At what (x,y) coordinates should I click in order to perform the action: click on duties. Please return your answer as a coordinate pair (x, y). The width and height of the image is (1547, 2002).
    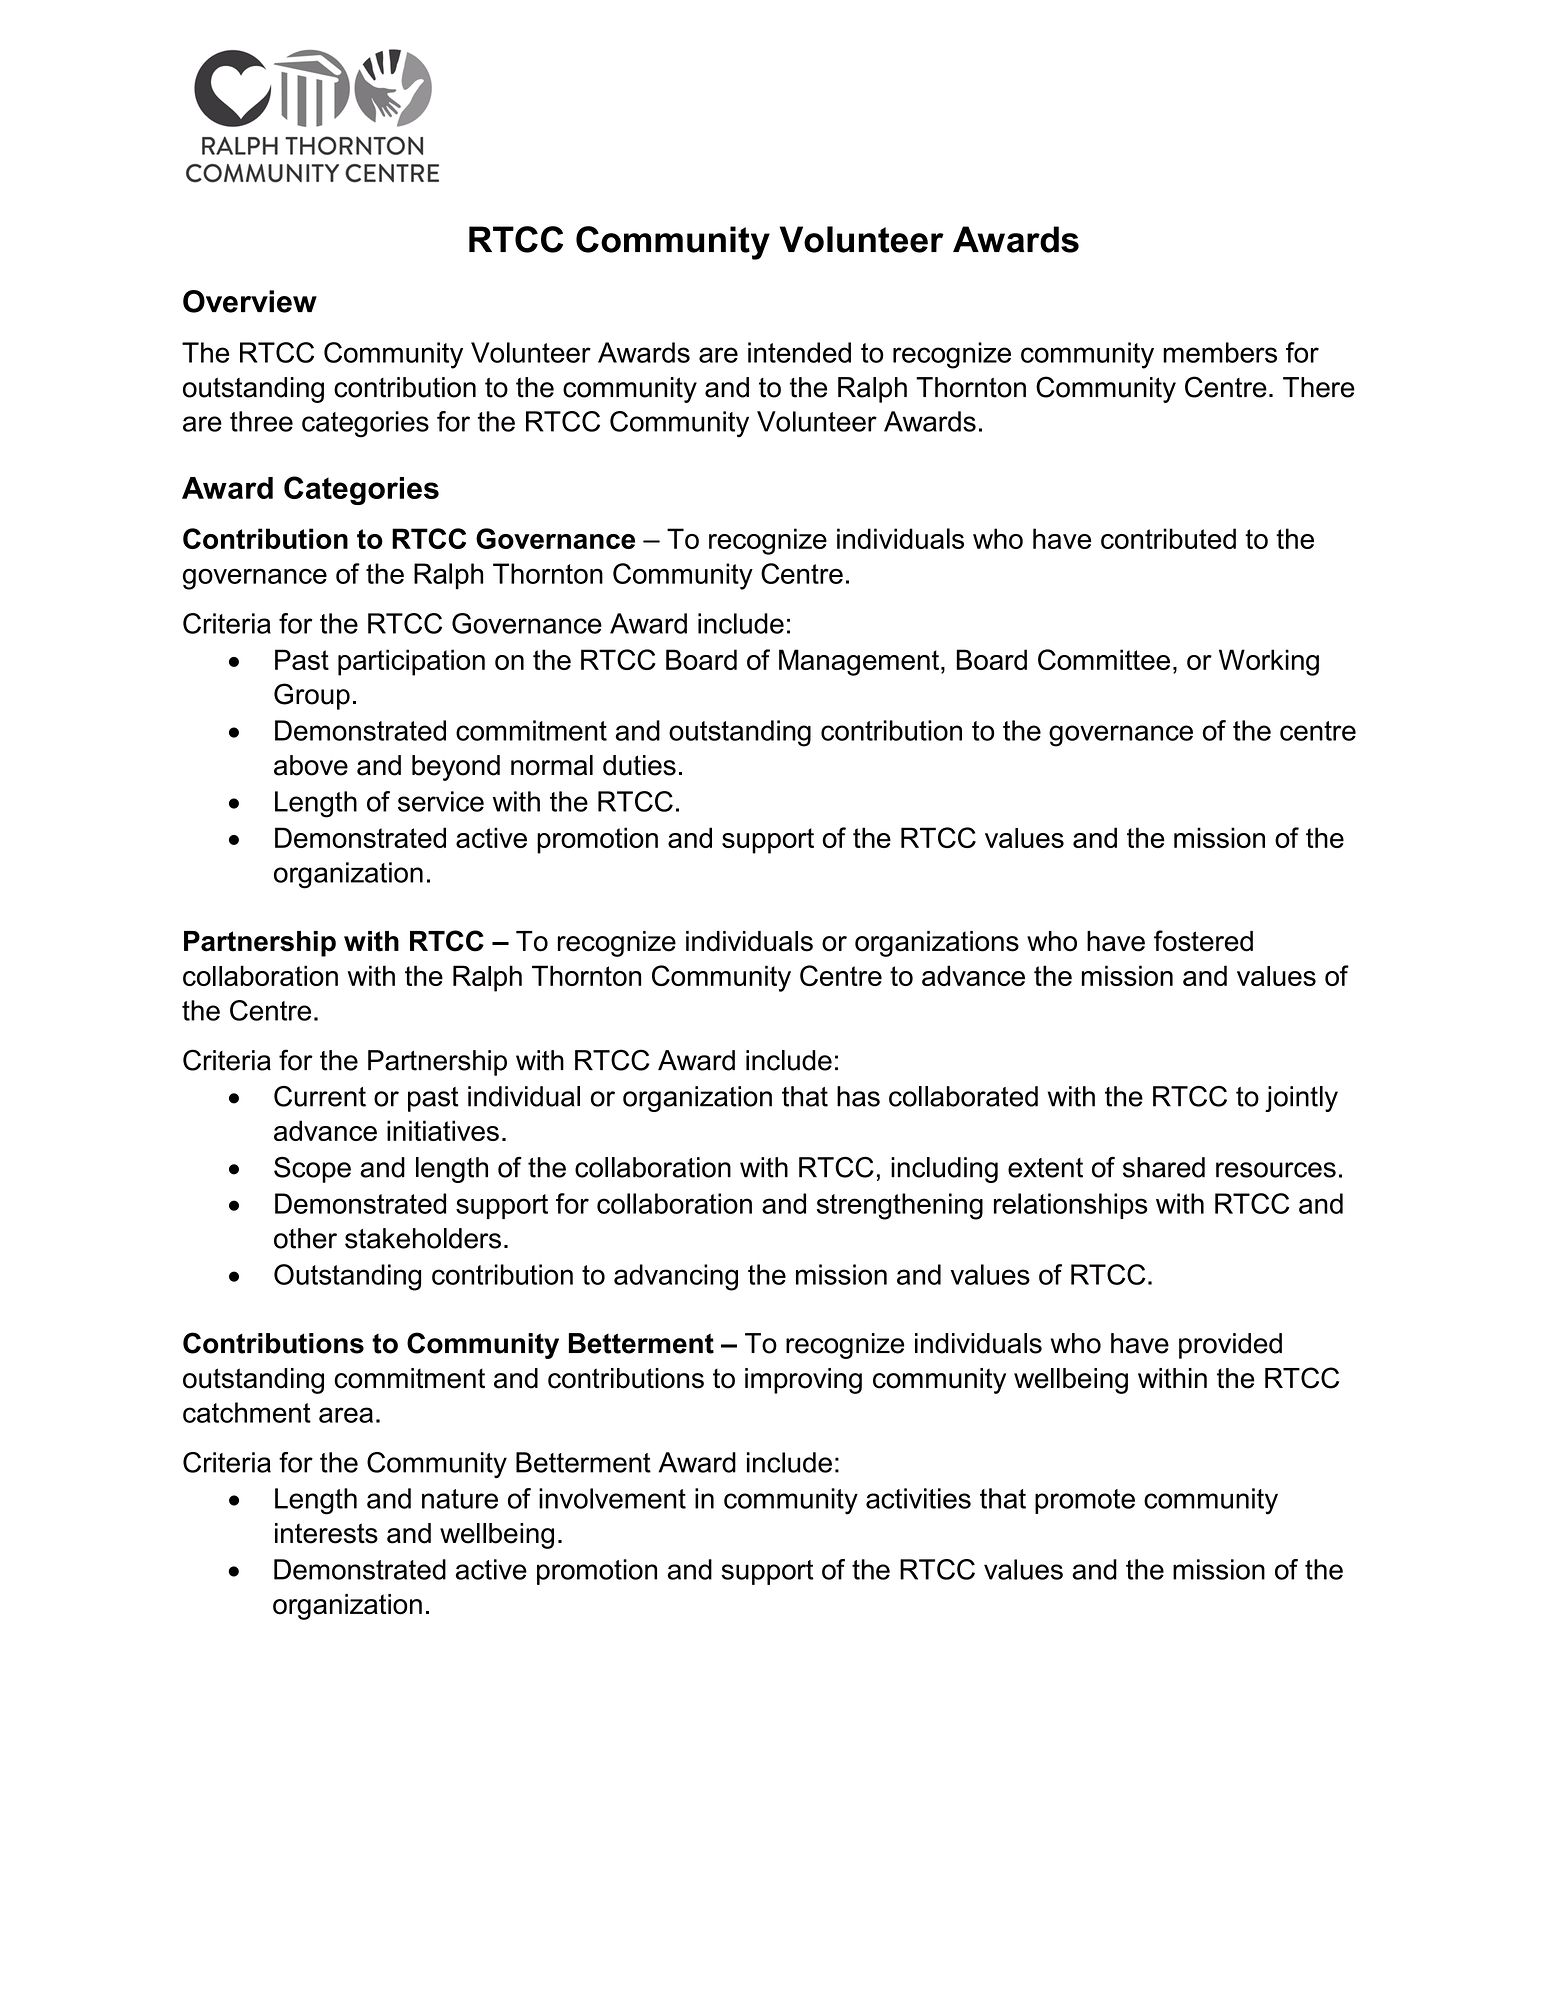
    Looking at the image, I should click on (639, 765).
